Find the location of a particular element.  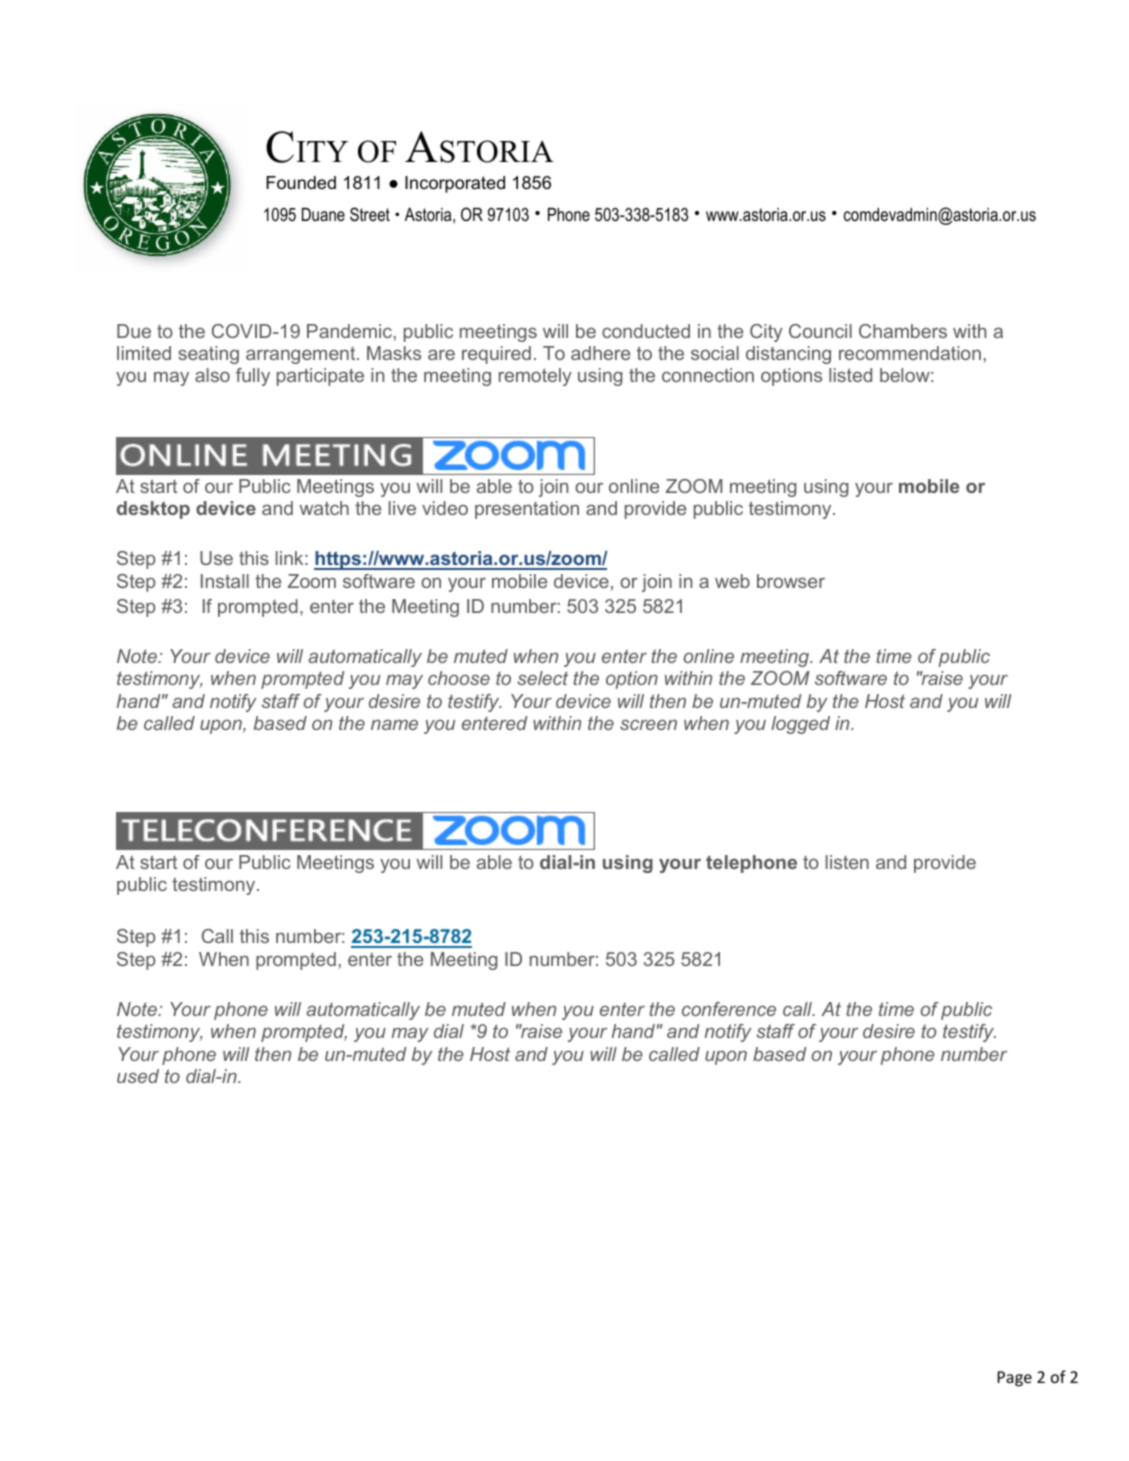

Page is located at coordinates (1014, 1379).
